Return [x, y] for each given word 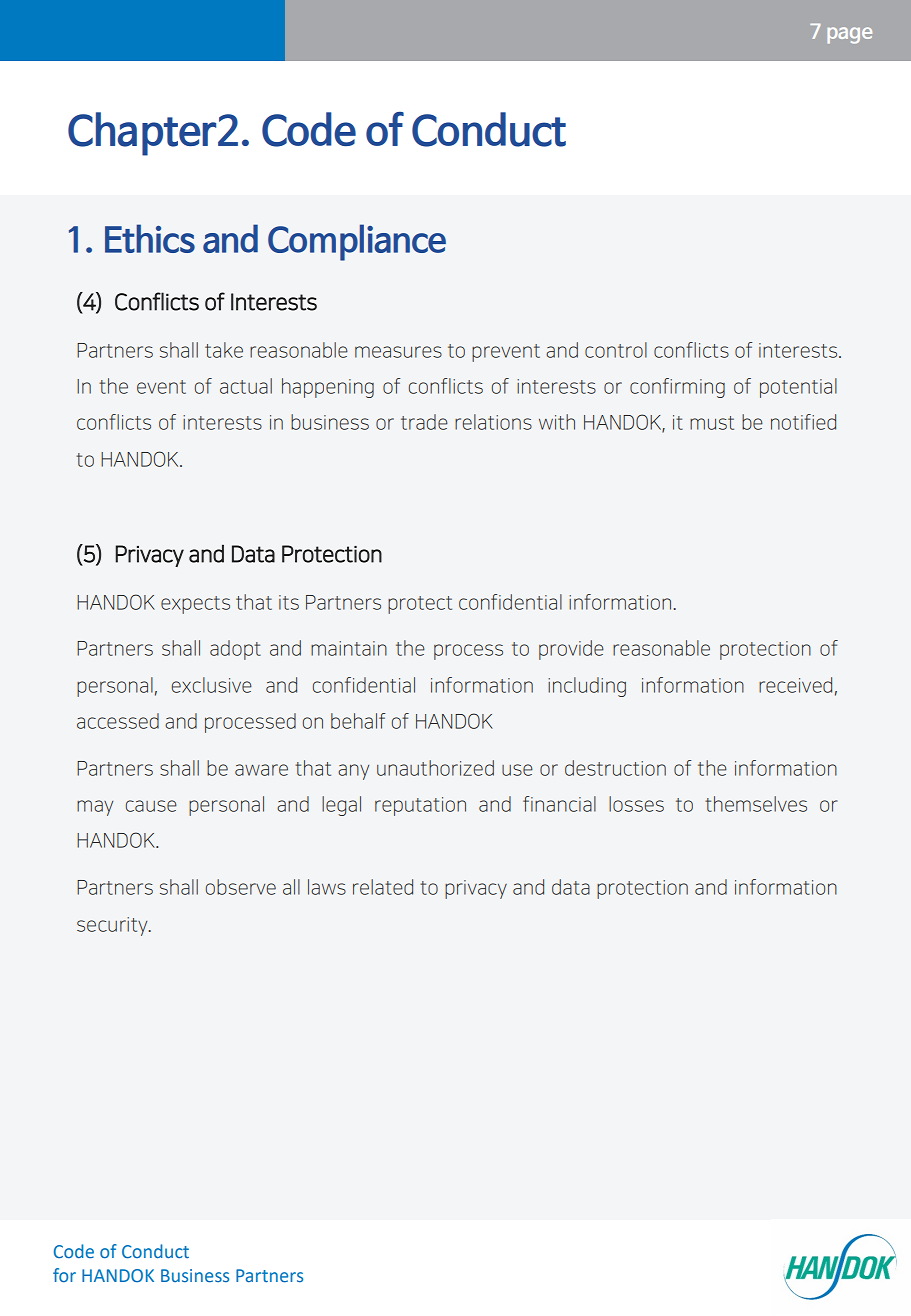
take [224, 350]
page [849, 35]
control [616, 350]
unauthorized [435, 768]
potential [798, 388]
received [795, 685]
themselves [756, 804]
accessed [118, 721]
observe [241, 887]
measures [398, 352]
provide [571, 650]
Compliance [357, 242]
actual [246, 386]
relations [493, 422]
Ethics [150, 238]
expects [195, 605]
